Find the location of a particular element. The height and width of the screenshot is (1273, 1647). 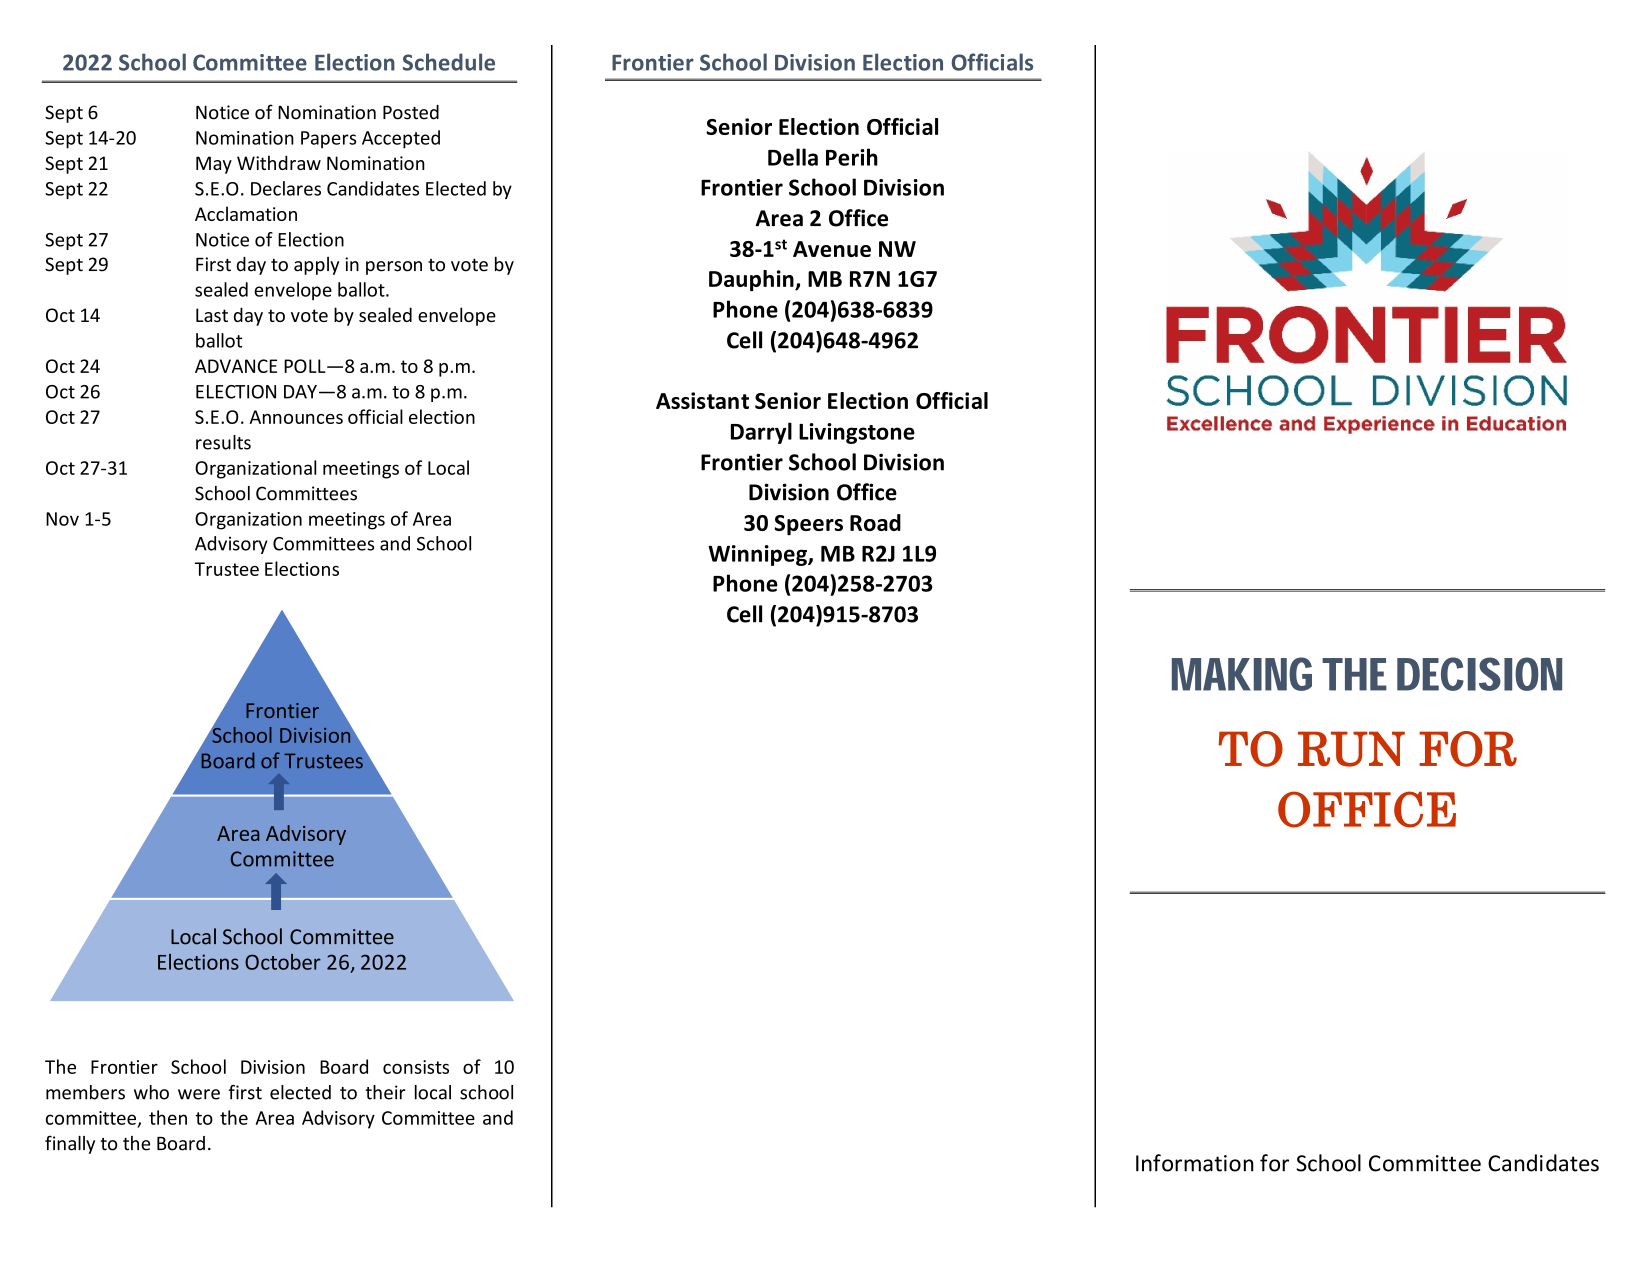

Papers is located at coordinates (328, 139).
